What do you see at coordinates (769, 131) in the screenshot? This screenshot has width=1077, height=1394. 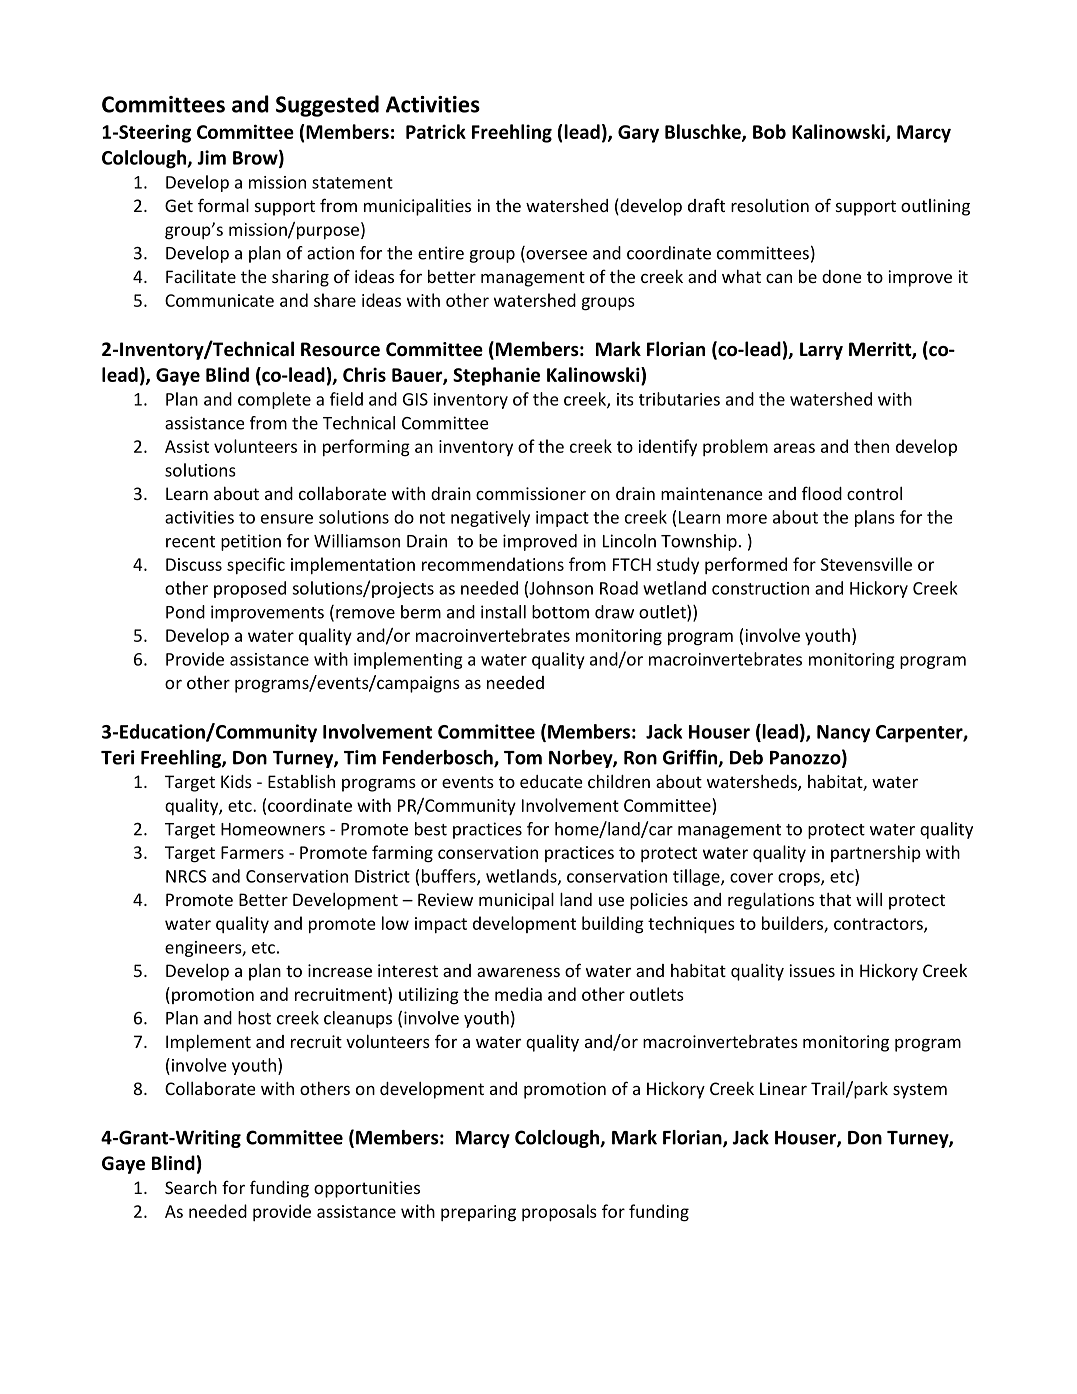 I see `Bob` at bounding box center [769, 131].
